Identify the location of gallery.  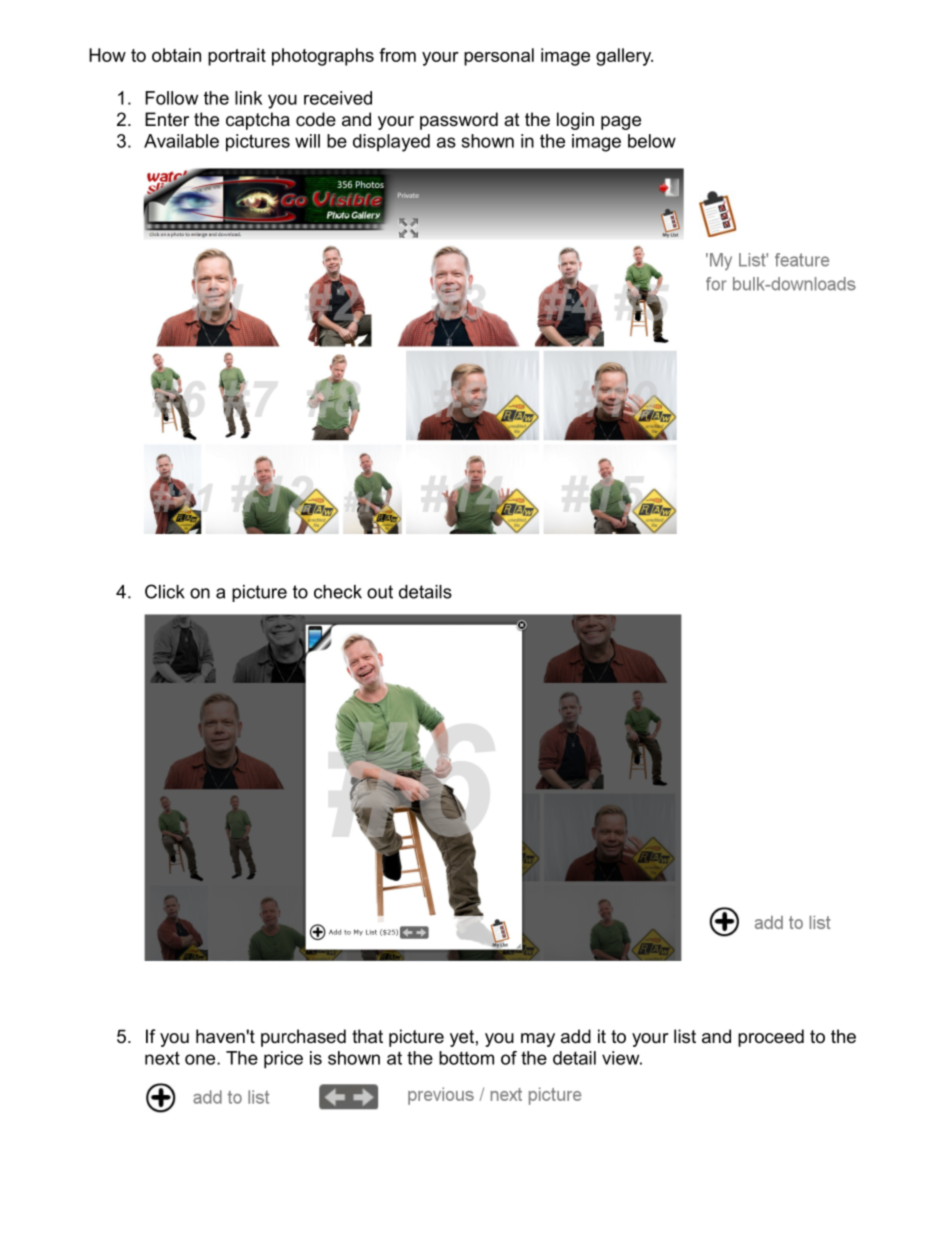
(624, 57).
